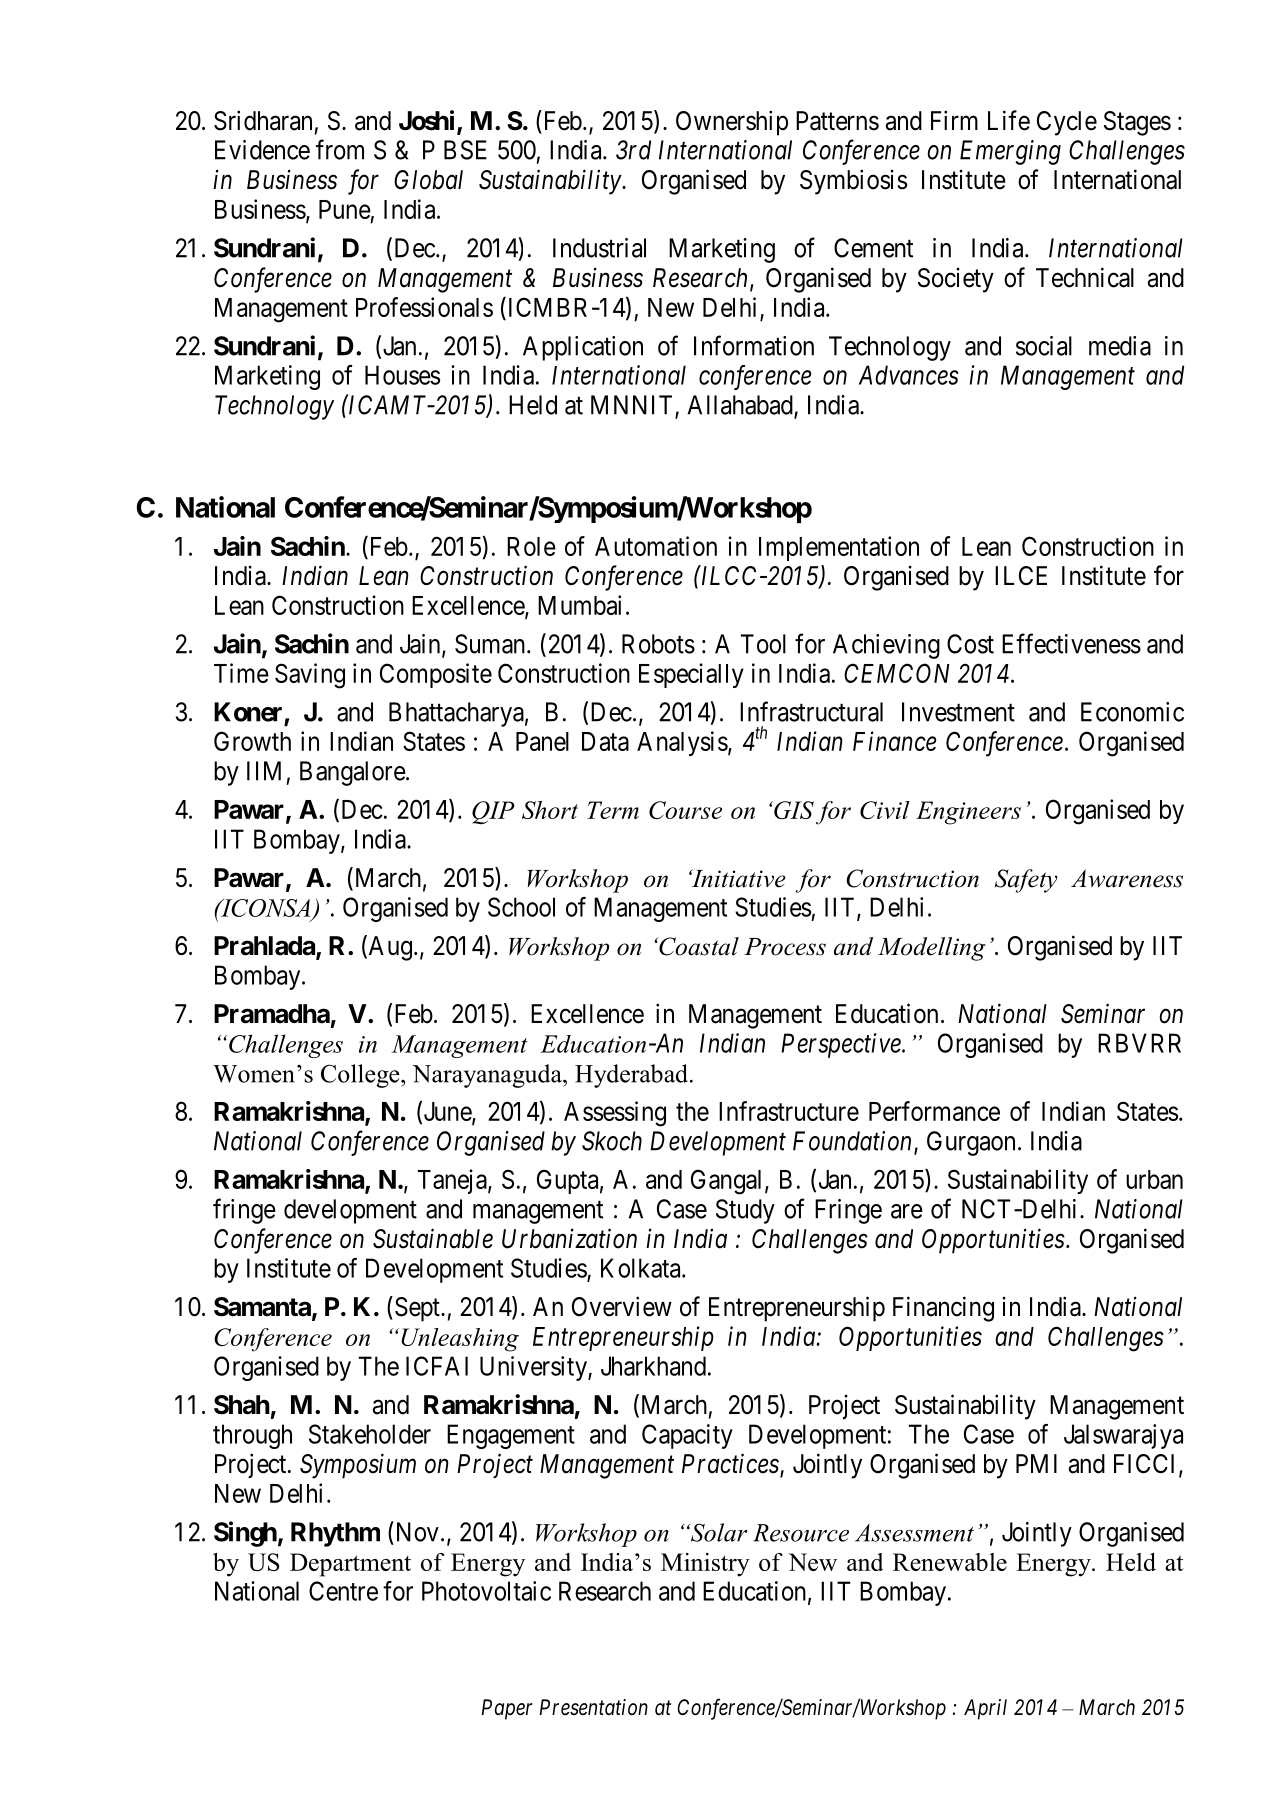 This screenshot has height=1812, width=1281. Describe the element at coordinates (1010, 152) in the screenshot. I see `Emerging` at that location.
